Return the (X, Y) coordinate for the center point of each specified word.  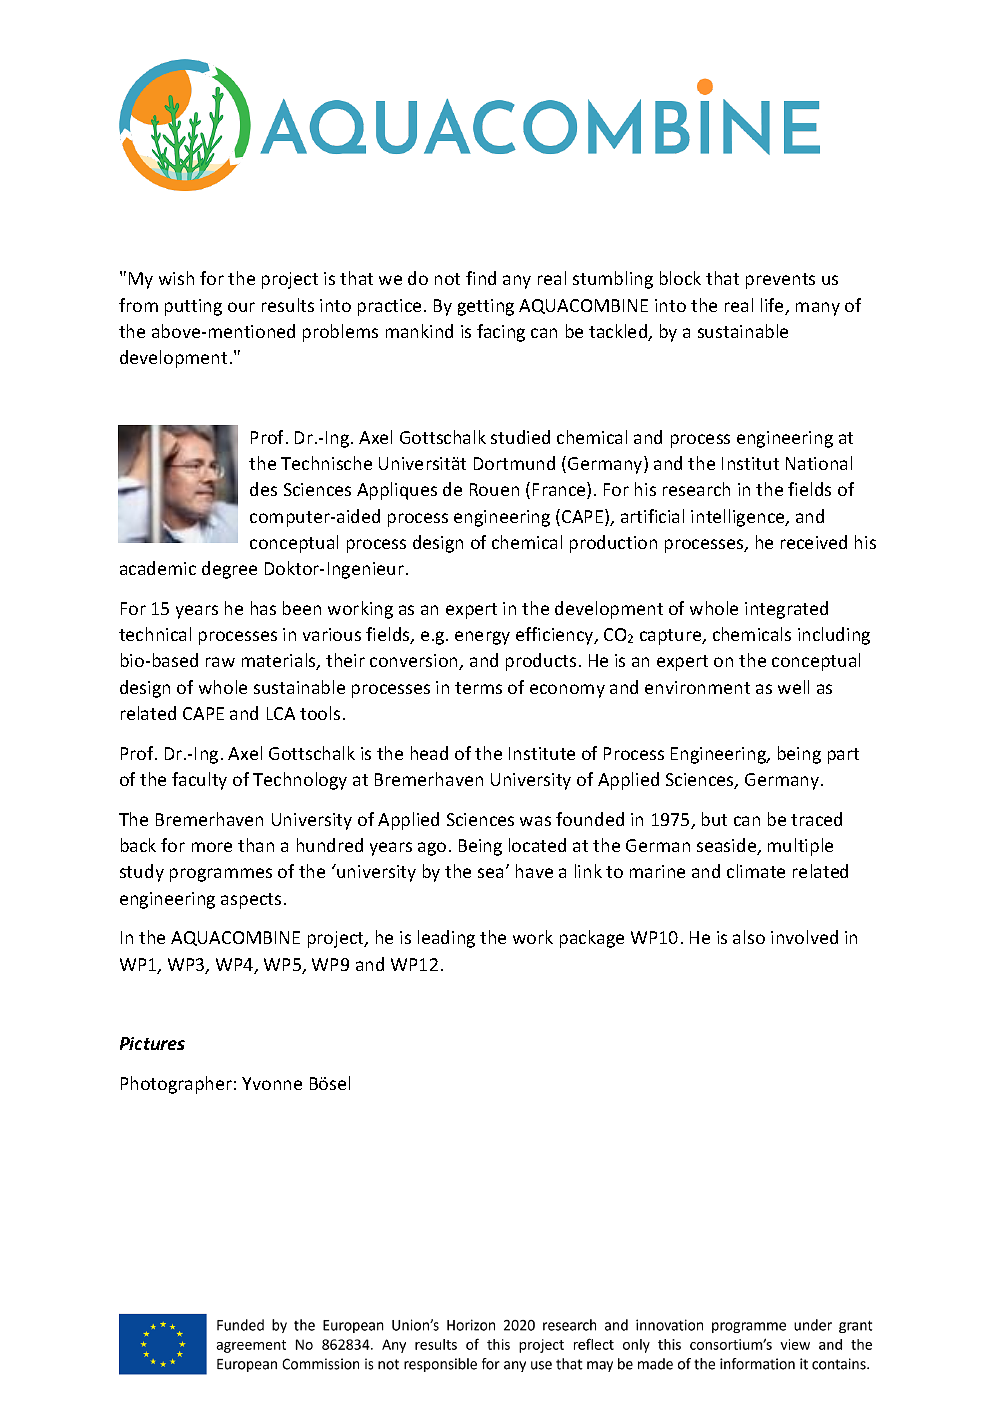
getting (486, 307)
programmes (221, 875)
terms (478, 688)
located (537, 845)
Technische (326, 463)
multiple (800, 847)
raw (220, 662)
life (773, 306)
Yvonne (272, 1083)
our (241, 307)
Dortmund (514, 463)
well (793, 687)
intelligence (739, 518)
